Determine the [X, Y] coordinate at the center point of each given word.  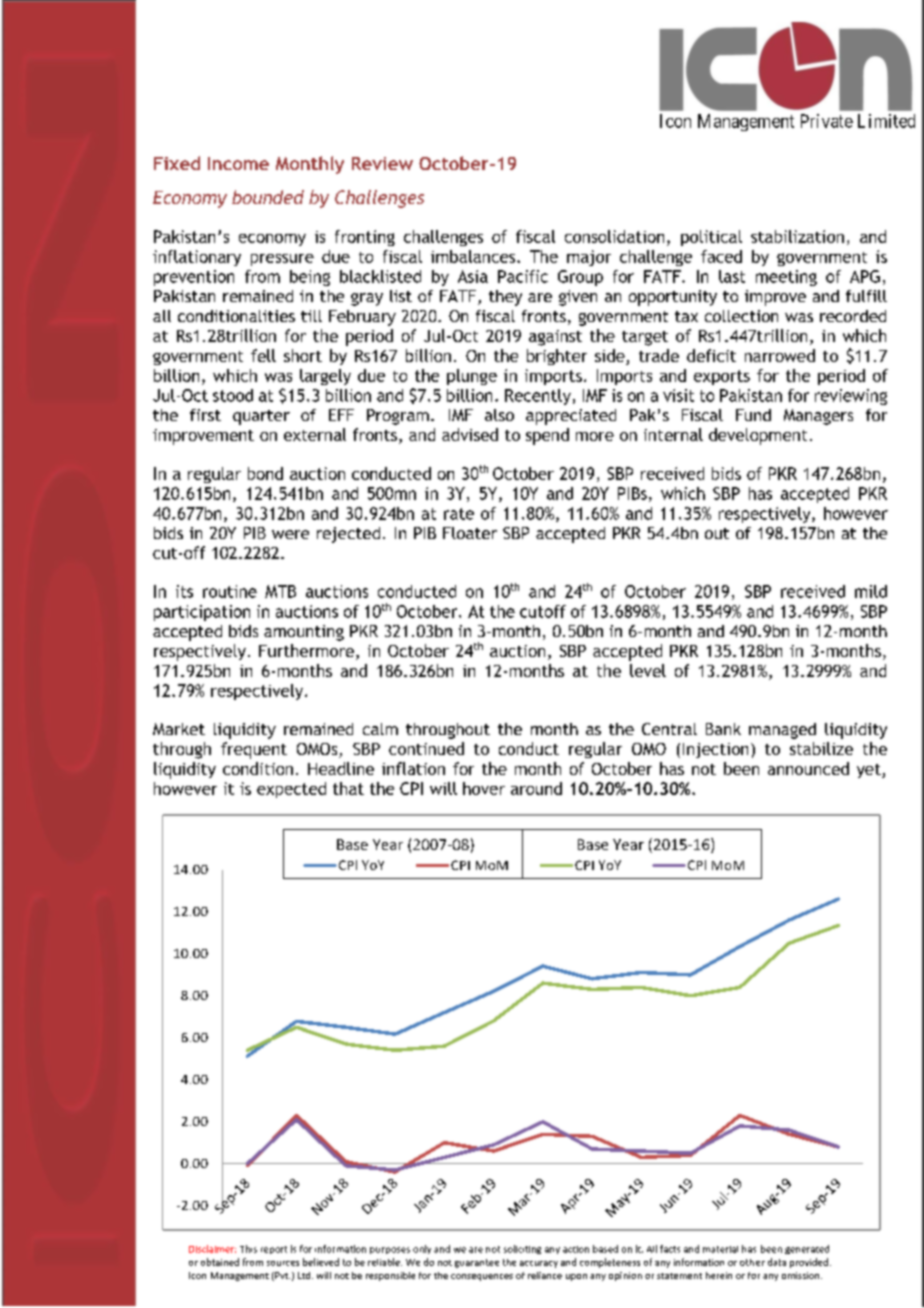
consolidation [614, 236]
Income [238, 163]
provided [809, 1263]
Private [827, 121]
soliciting [522, 1249]
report [274, 1250]
